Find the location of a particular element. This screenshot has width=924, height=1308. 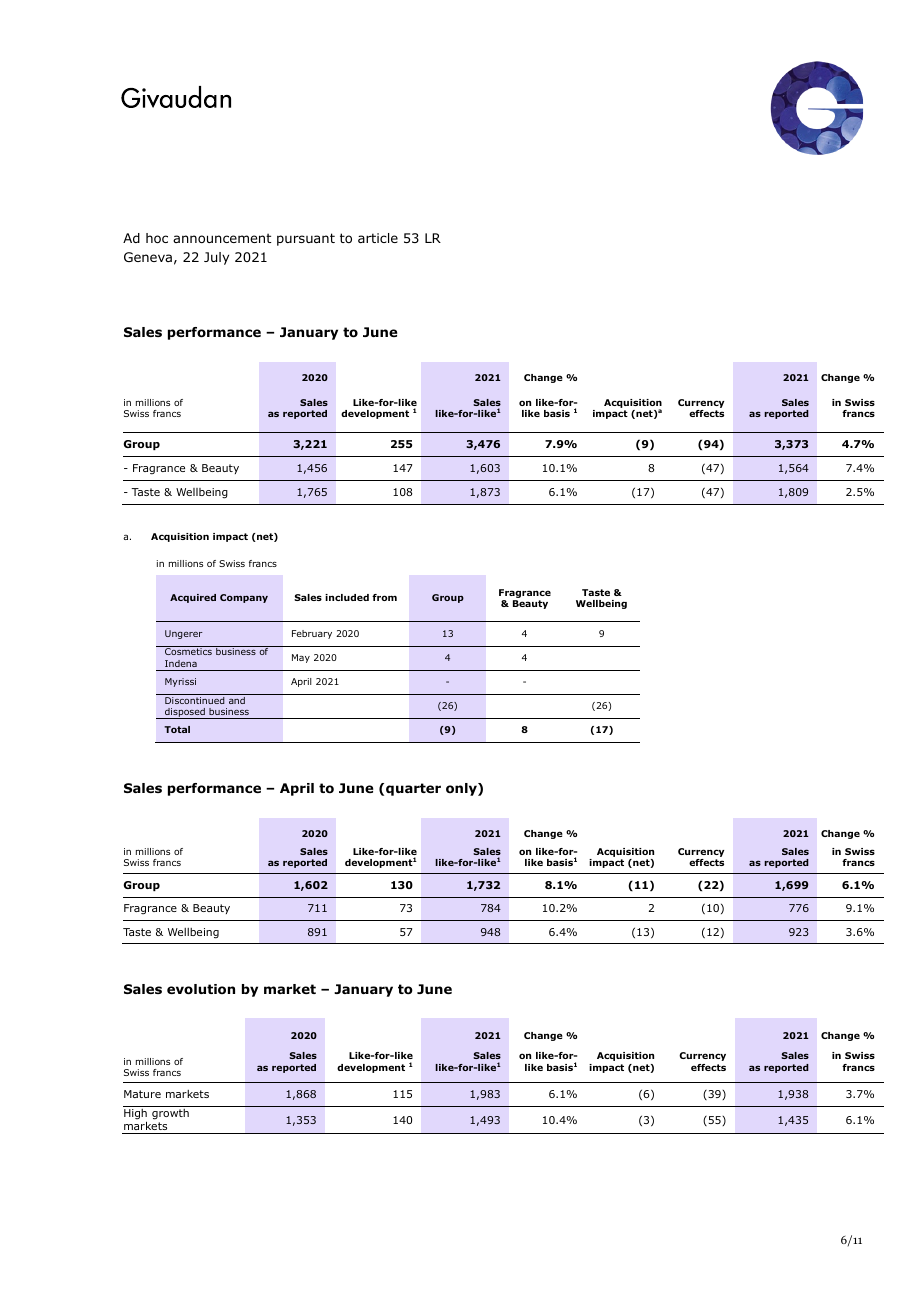

article is located at coordinates (378, 238).
